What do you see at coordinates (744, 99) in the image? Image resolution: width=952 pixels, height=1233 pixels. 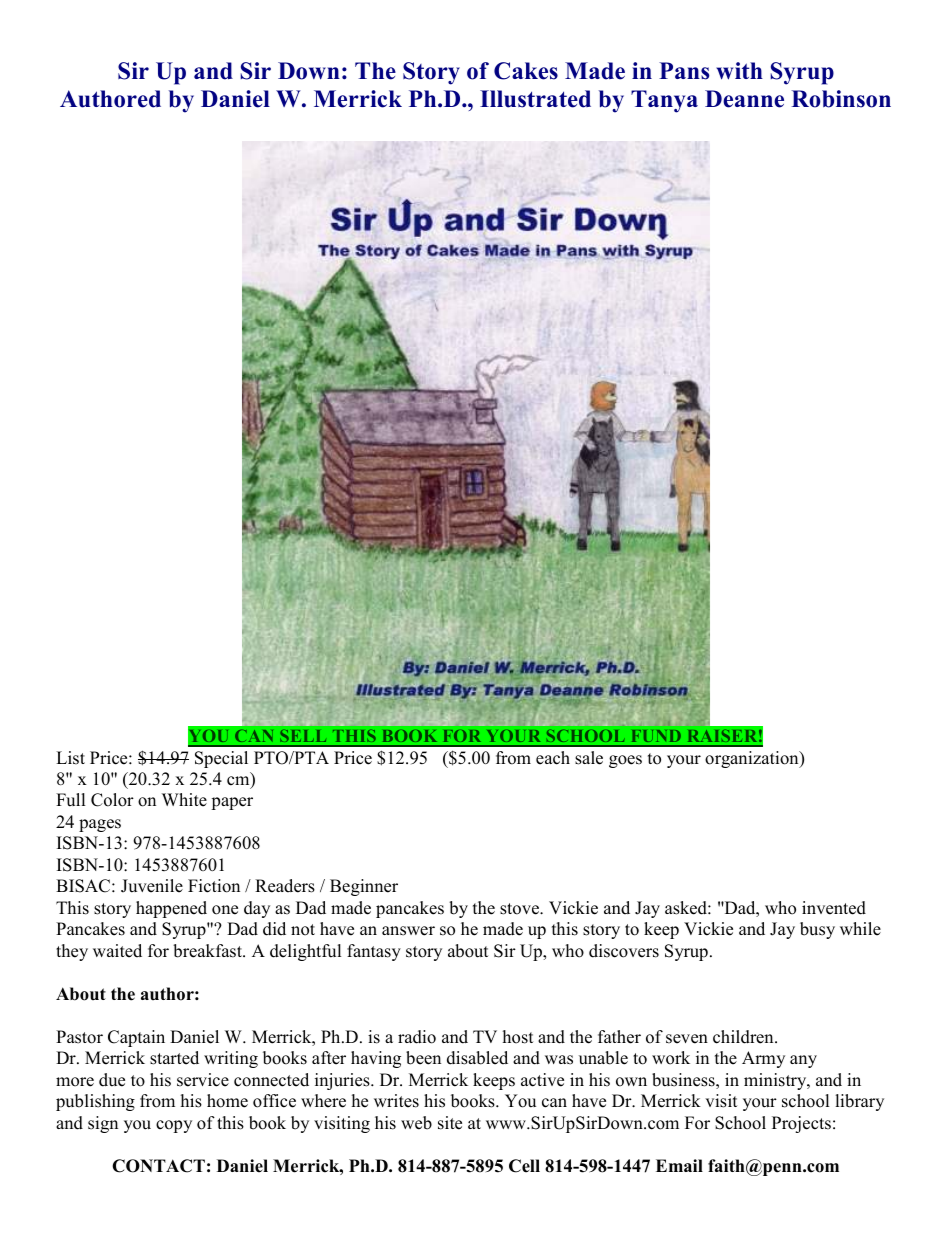 I see `Deanne` at bounding box center [744, 99].
